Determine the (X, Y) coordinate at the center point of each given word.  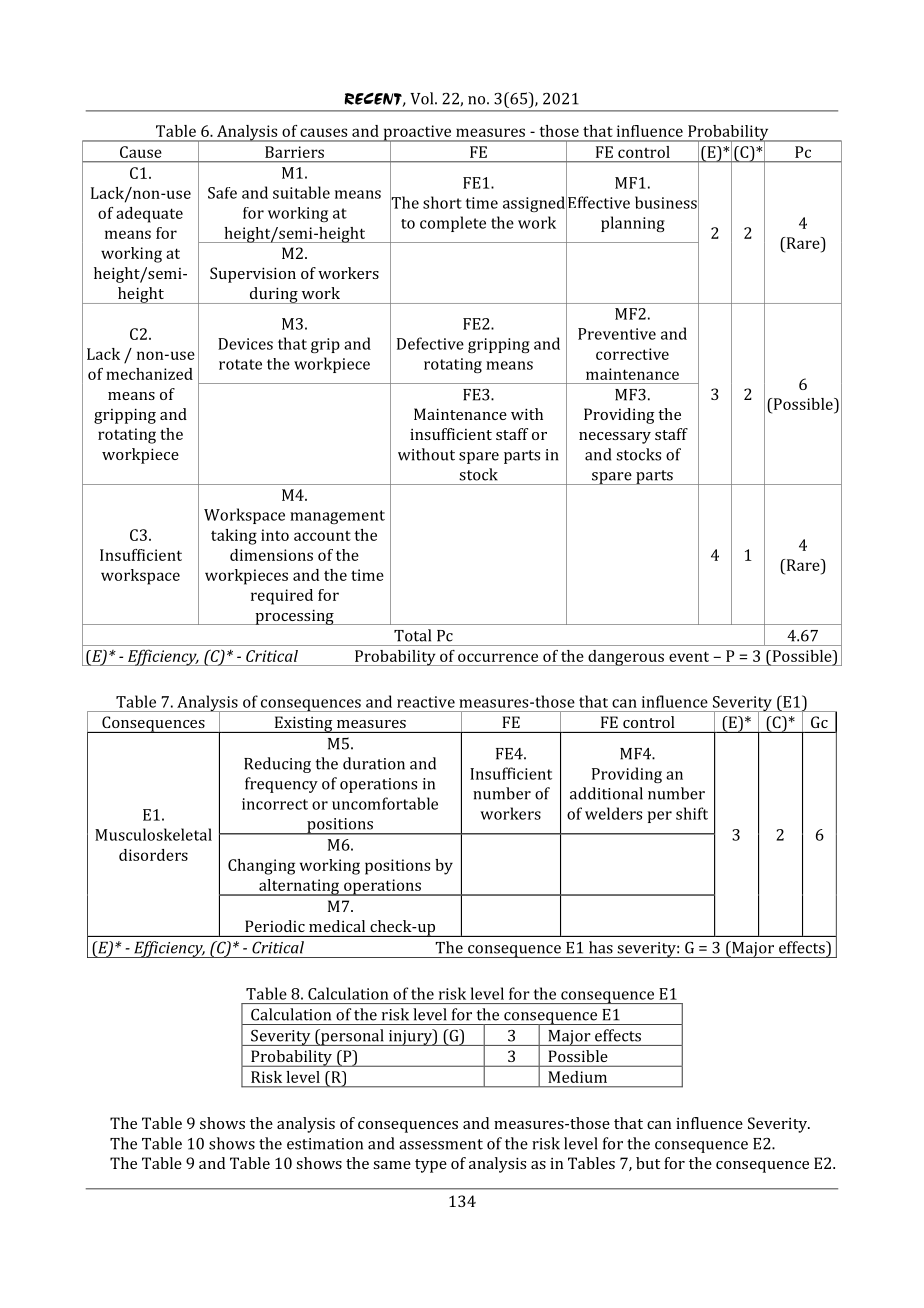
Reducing (277, 765)
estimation (325, 1144)
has (601, 947)
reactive (426, 702)
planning (633, 224)
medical (337, 926)
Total (412, 635)
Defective (430, 343)
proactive (417, 134)
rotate (240, 364)
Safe (222, 193)
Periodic (275, 926)
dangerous (626, 658)
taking (234, 537)
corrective (632, 354)
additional (606, 793)
